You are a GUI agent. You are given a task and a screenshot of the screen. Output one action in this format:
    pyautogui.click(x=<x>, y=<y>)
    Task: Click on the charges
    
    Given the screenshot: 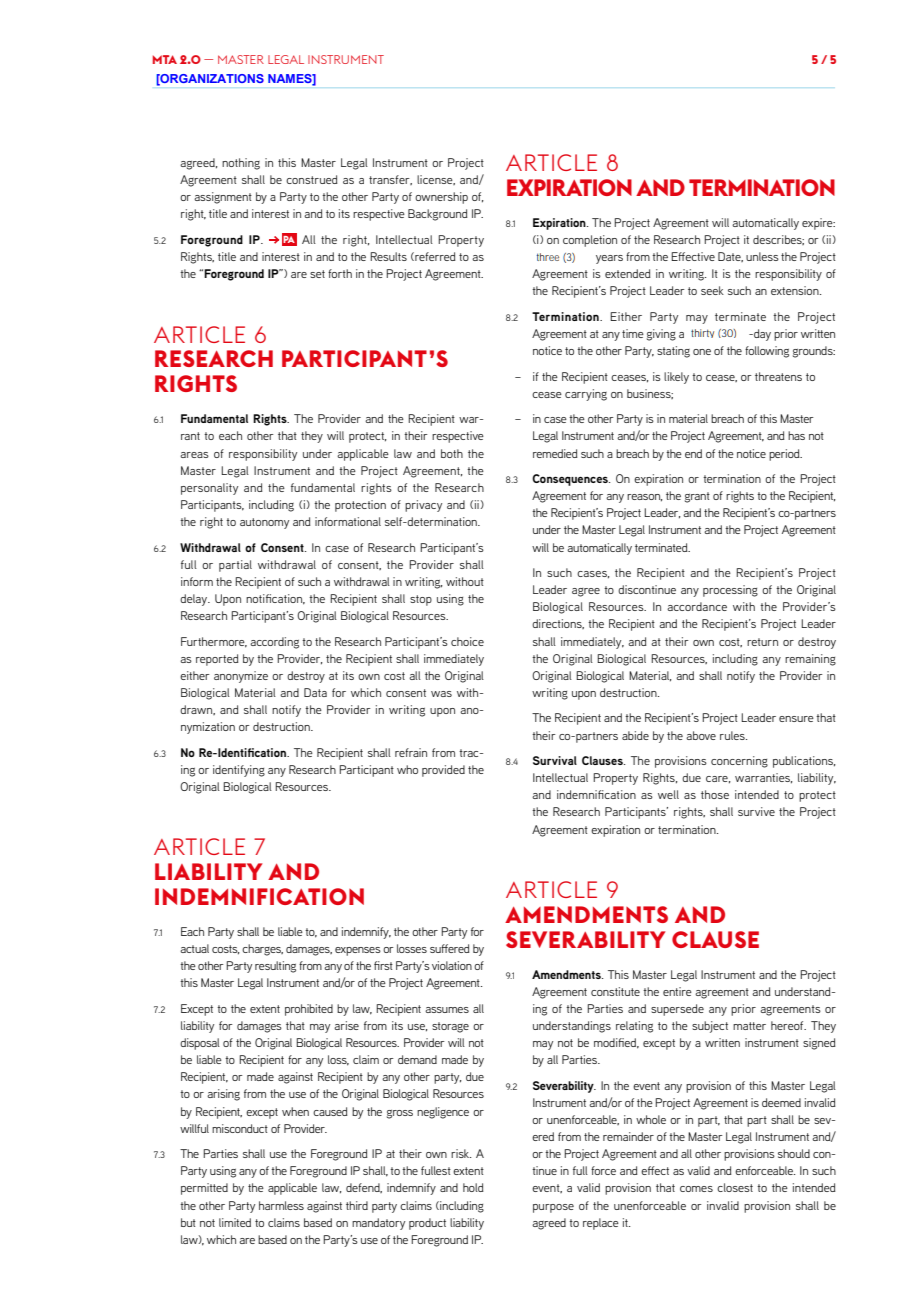 What is the action you would take?
    pyautogui.click(x=262, y=950)
